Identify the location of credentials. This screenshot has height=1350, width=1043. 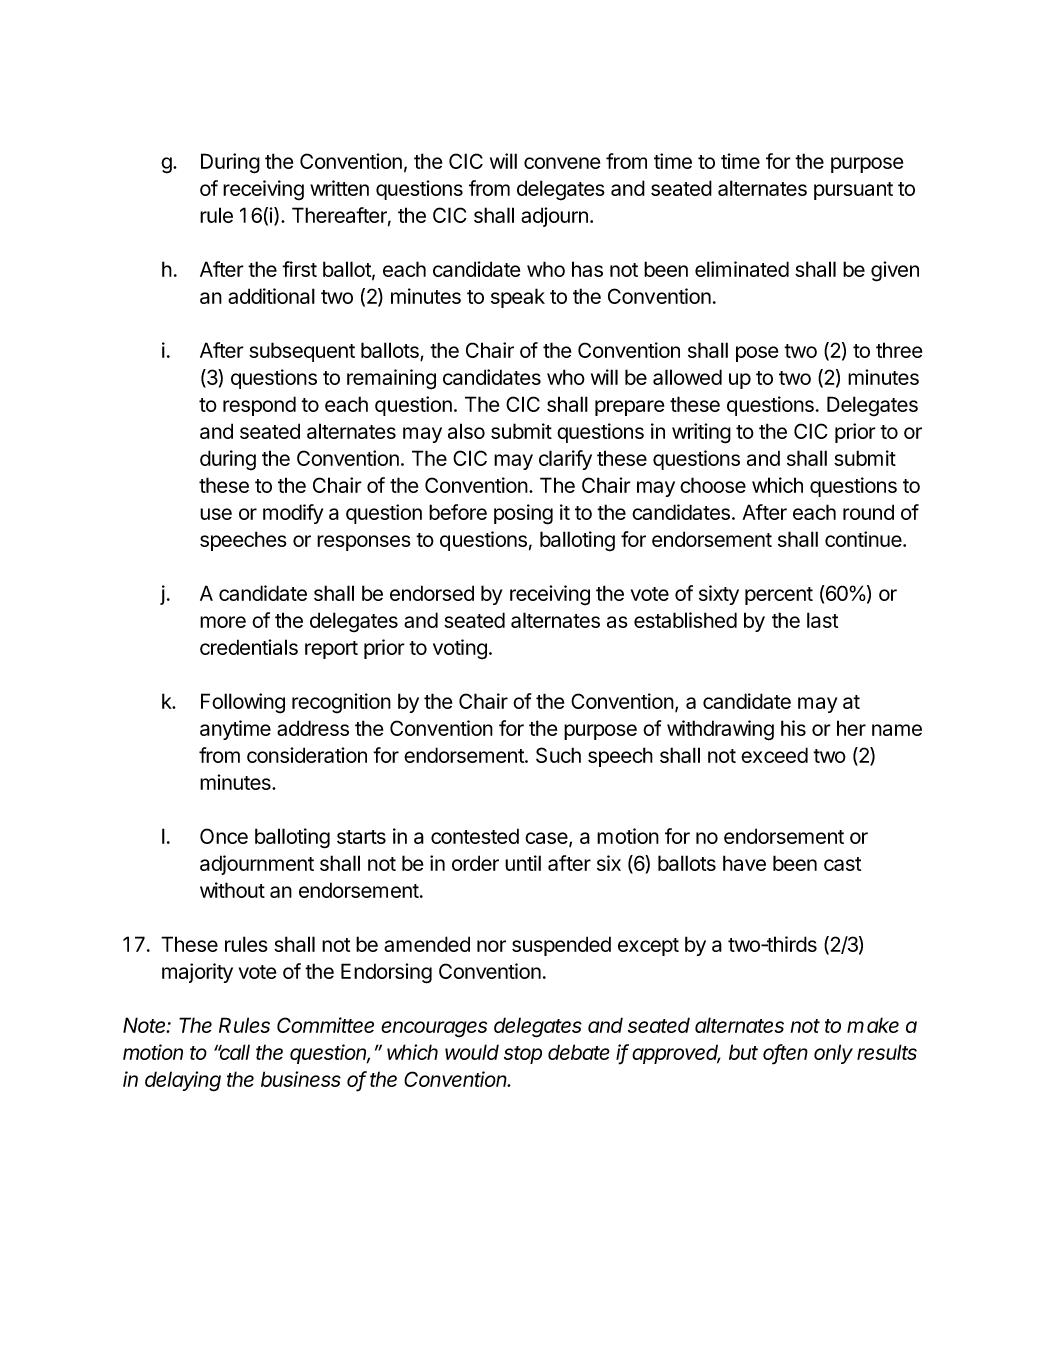
(249, 647).
